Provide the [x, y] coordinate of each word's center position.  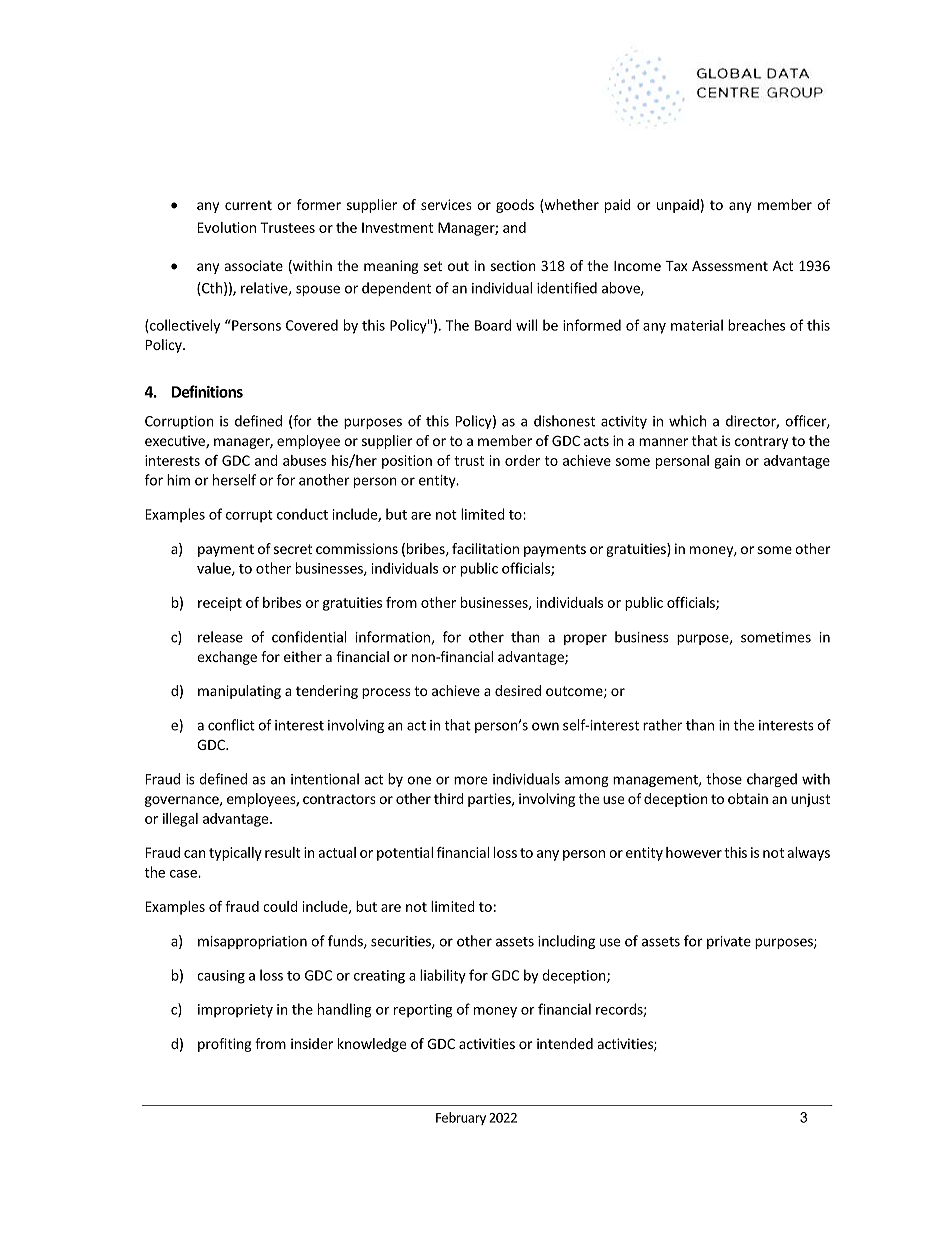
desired [518, 690]
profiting [225, 1045]
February [461, 1118]
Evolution [227, 227]
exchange [227, 658]
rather [662, 725]
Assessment [730, 266]
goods [515, 206]
